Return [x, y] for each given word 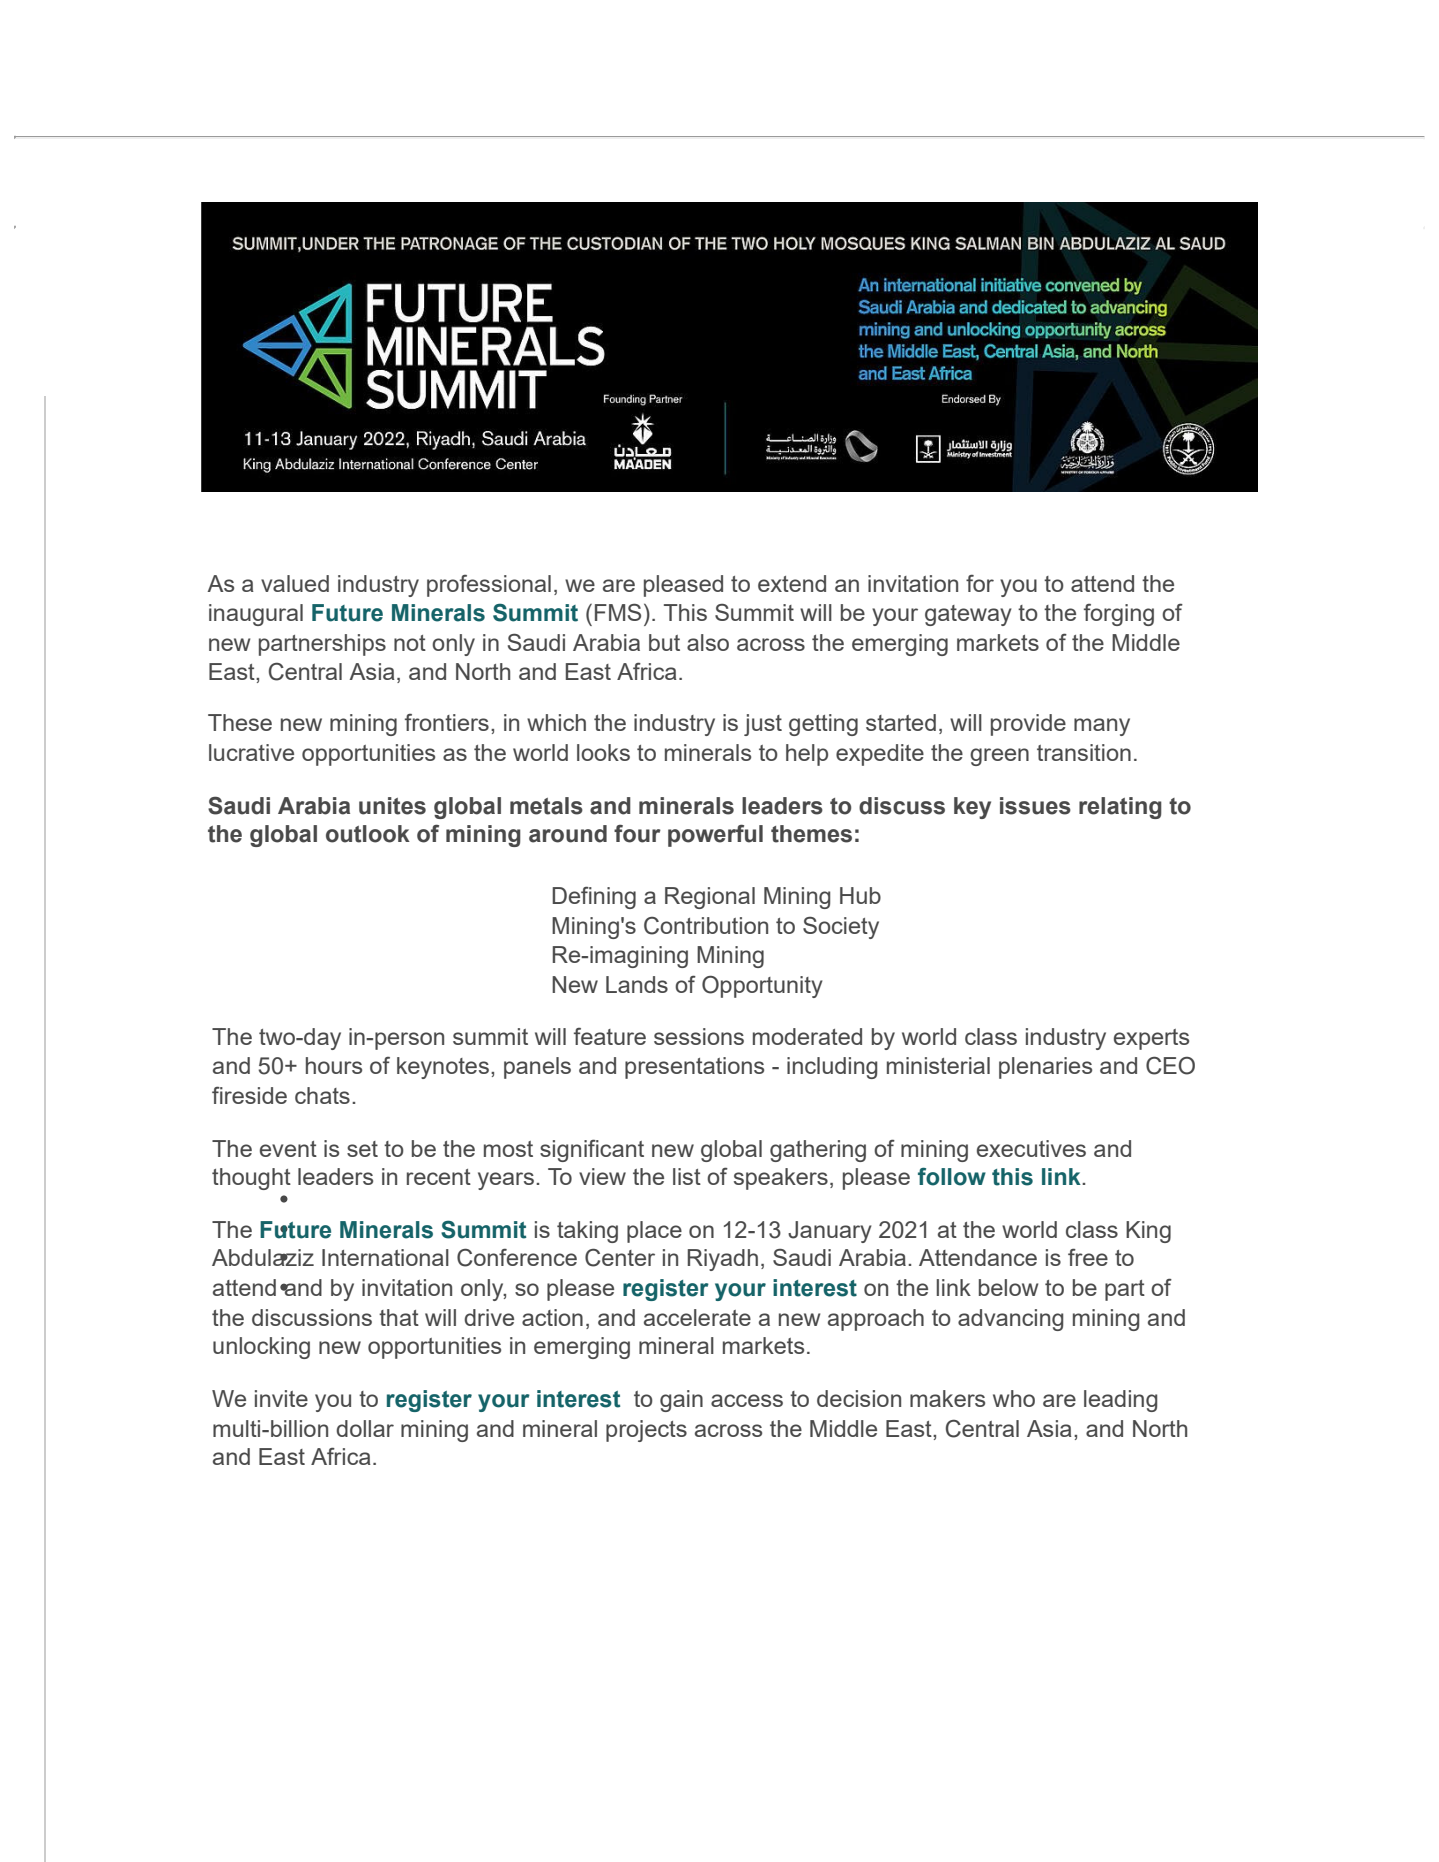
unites [392, 806]
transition [1084, 752]
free [1088, 1257]
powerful [715, 835]
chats [322, 1095]
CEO [1170, 1065]
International [385, 1257]
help [807, 755]
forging [1119, 615]
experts [1151, 1039]
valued [295, 583]
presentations [694, 1068]
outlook [368, 834]
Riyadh [723, 1260]
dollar [365, 1428]
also [708, 642]
